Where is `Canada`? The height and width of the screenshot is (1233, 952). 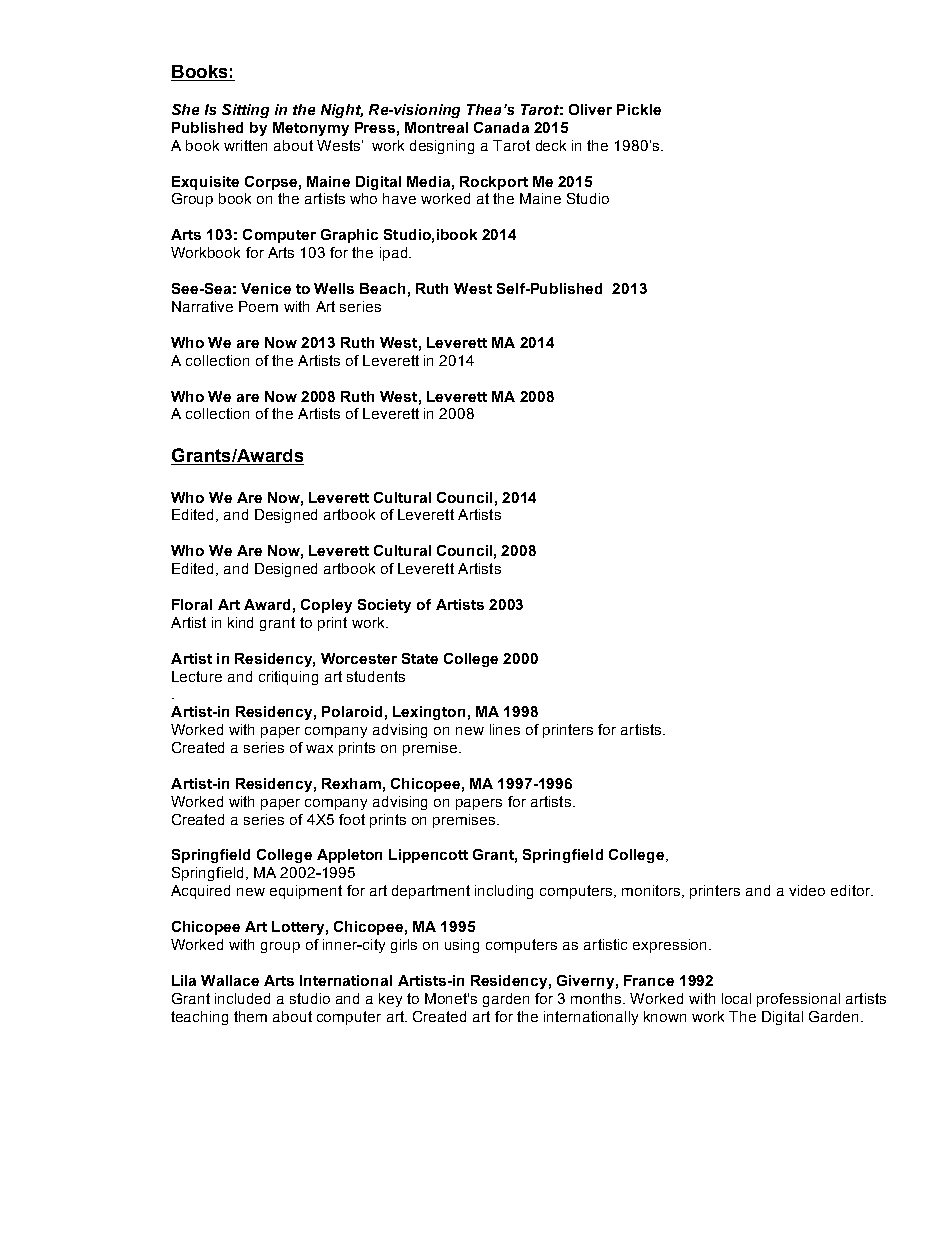 Canada is located at coordinates (501, 127).
